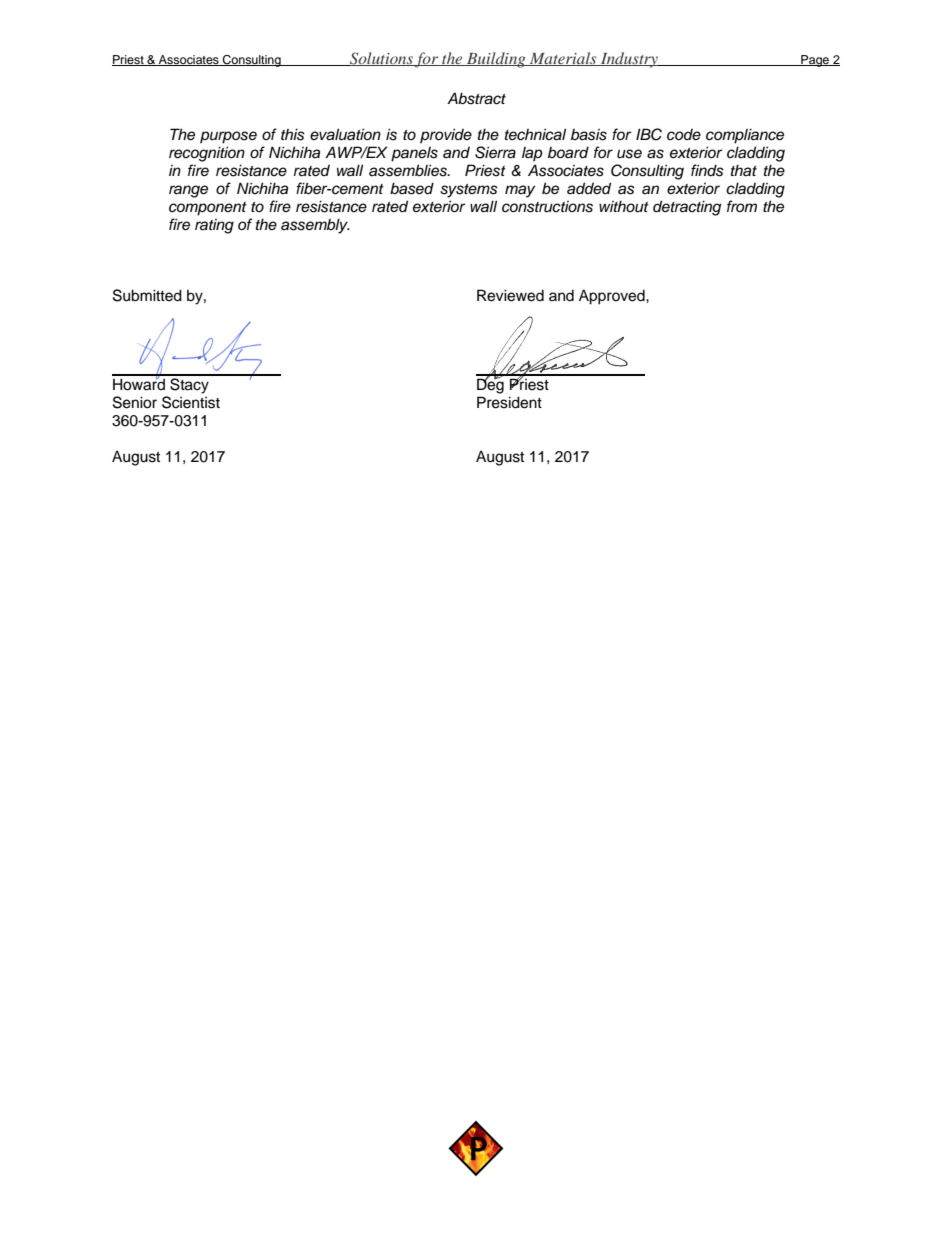 The width and height of the document is (952, 1233). Describe the element at coordinates (191, 402) in the document. I see `Scientist` at that location.
